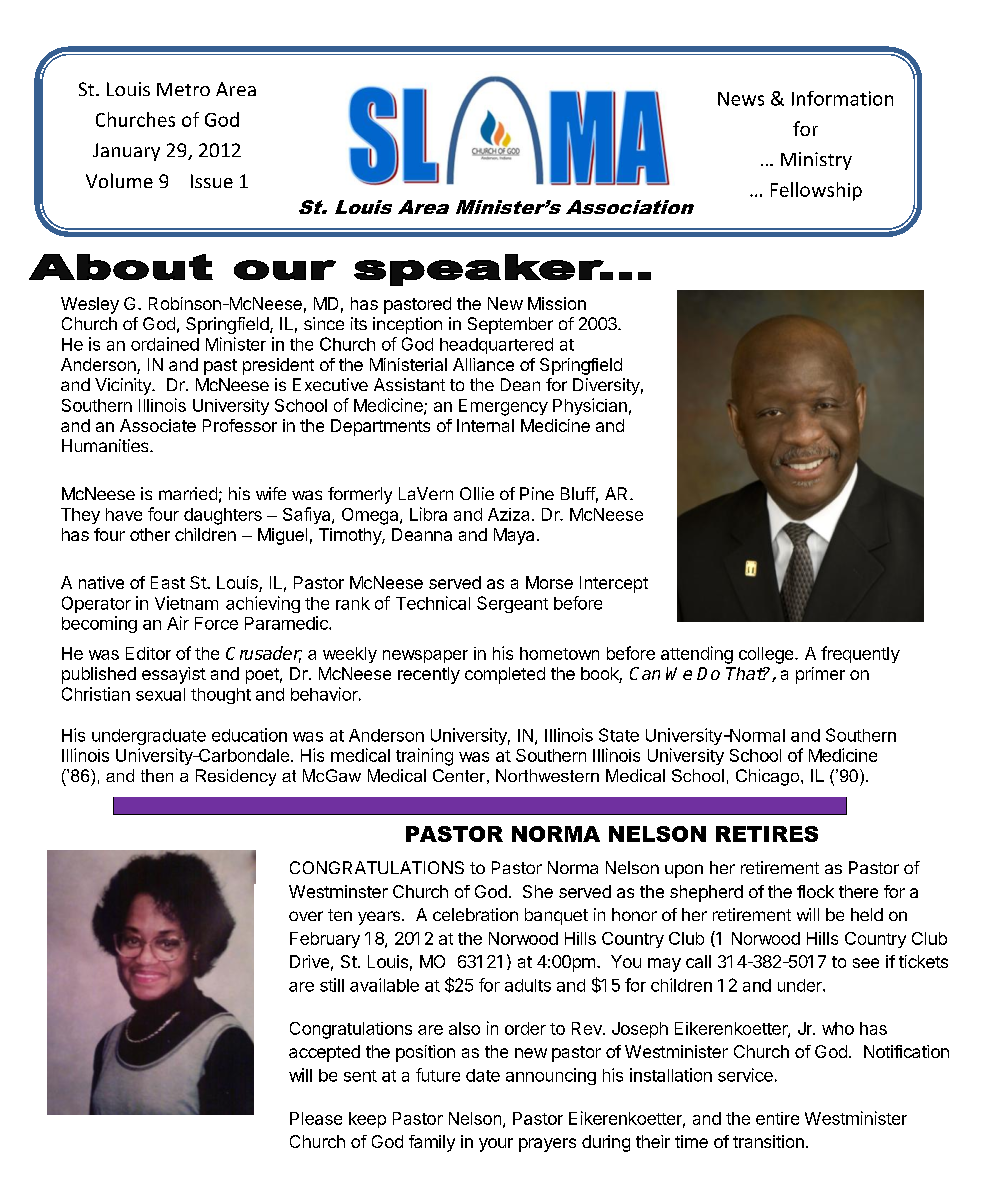  What do you see at coordinates (165, 344) in the screenshot?
I see `ordained` at bounding box center [165, 344].
